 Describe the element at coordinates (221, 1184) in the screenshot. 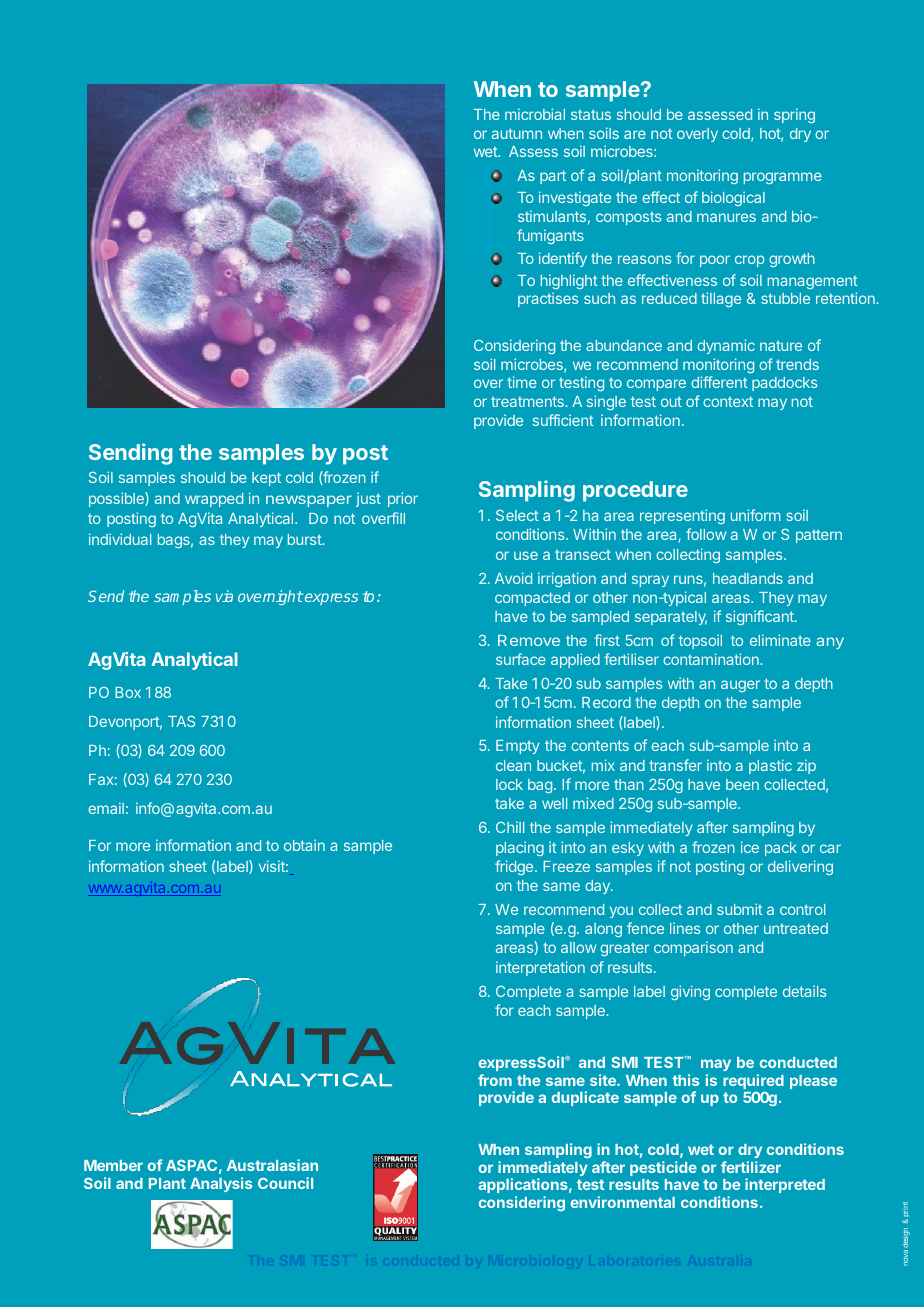

I see `Analysis` at that location.
